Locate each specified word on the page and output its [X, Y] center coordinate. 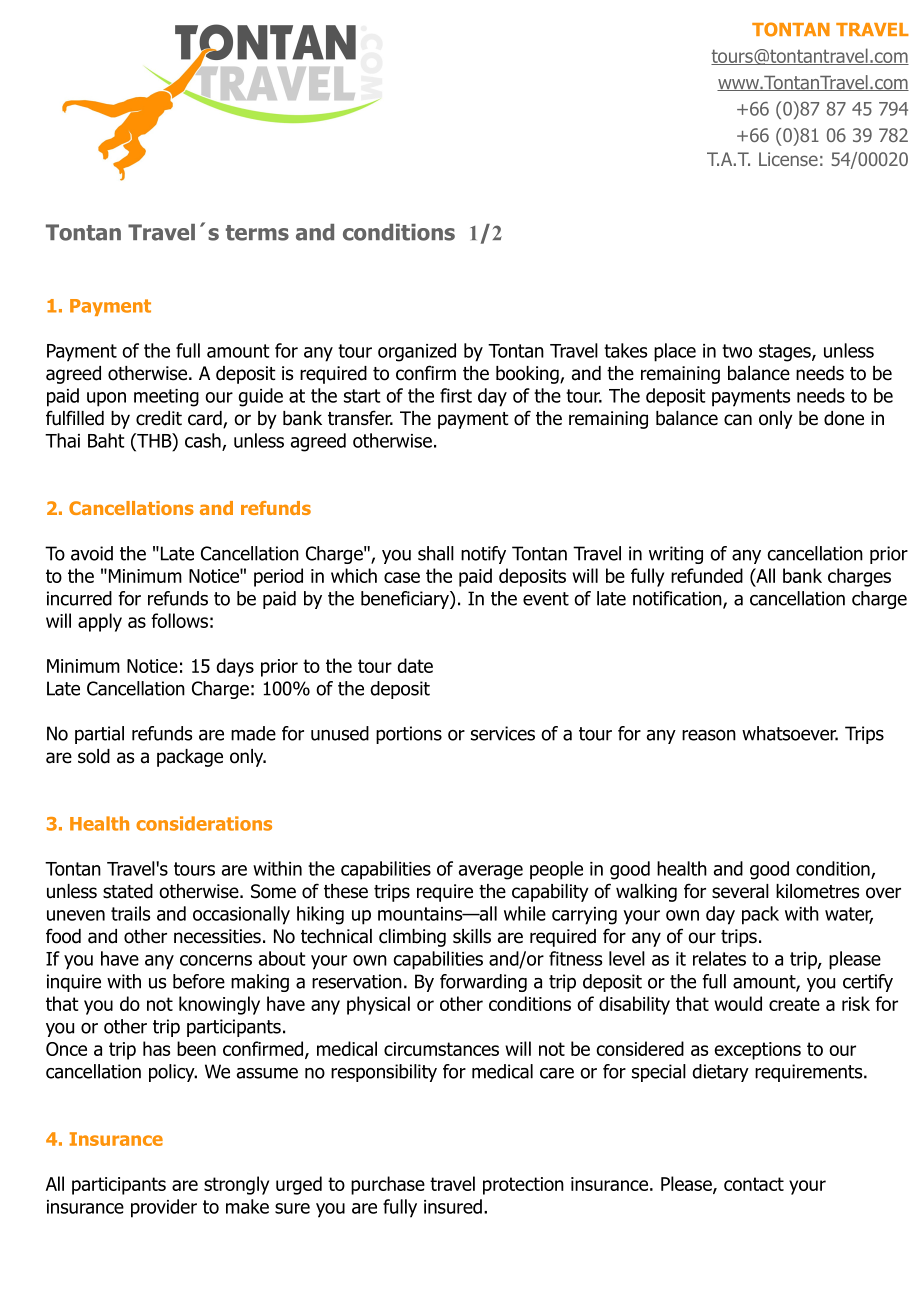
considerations [204, 823]
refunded [707, 575]
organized [417, 352]
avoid [92, 553]
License [788, 159]
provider [164, 1208]
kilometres [817, 891]
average [491, 872]
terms [257, 233]
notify [483, 555]
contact [754, 1184]
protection [523, 1186]
